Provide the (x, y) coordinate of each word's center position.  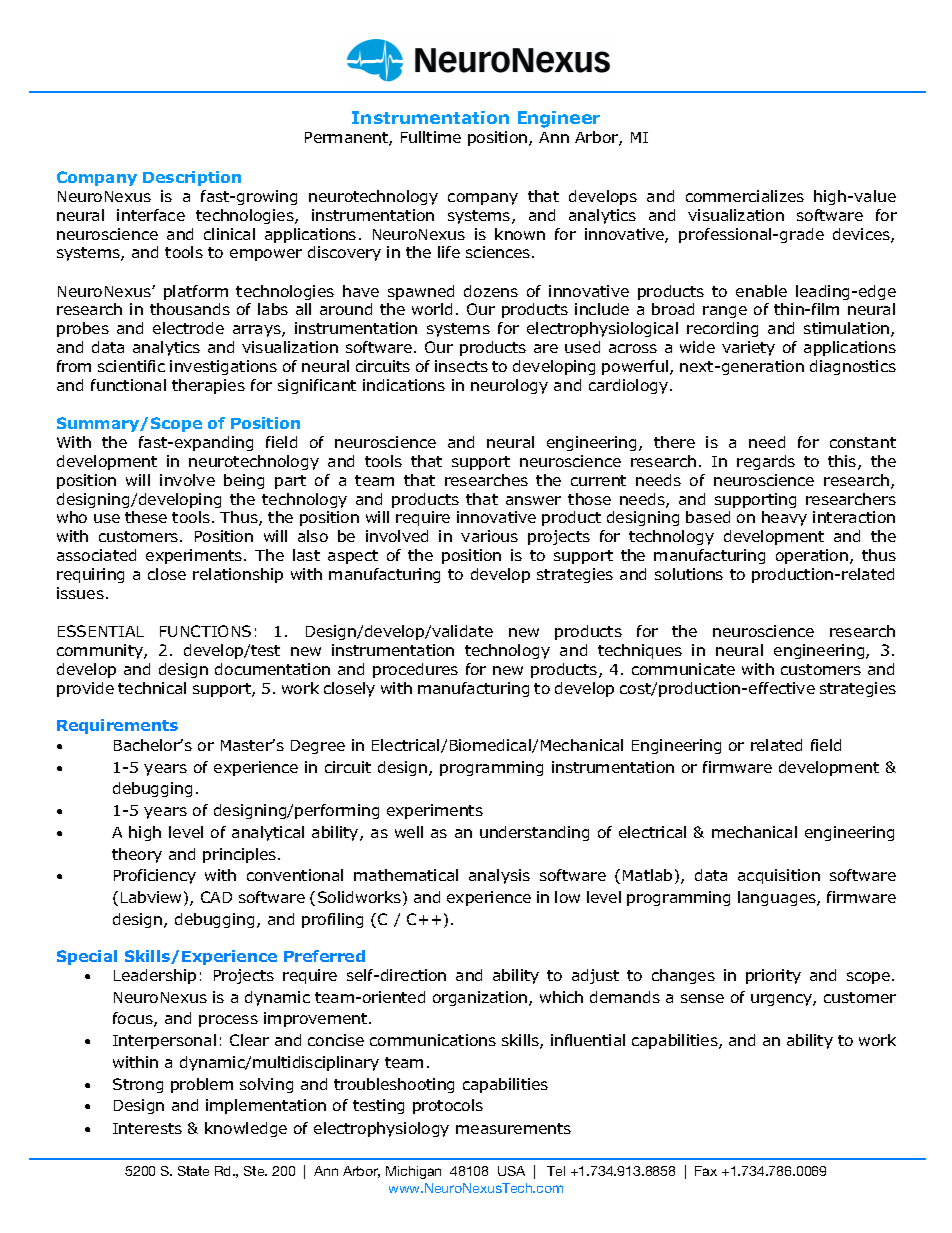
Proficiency (155, 876)
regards (766, 462)
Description (192, 178)
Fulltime (431, 137)
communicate (683, 669)
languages (778, 898)
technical (152, 688)
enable (761, 291)
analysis (499, 876)
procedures (415, 670)
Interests (147, 1128)
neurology (509, 386)
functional (128, 385)
